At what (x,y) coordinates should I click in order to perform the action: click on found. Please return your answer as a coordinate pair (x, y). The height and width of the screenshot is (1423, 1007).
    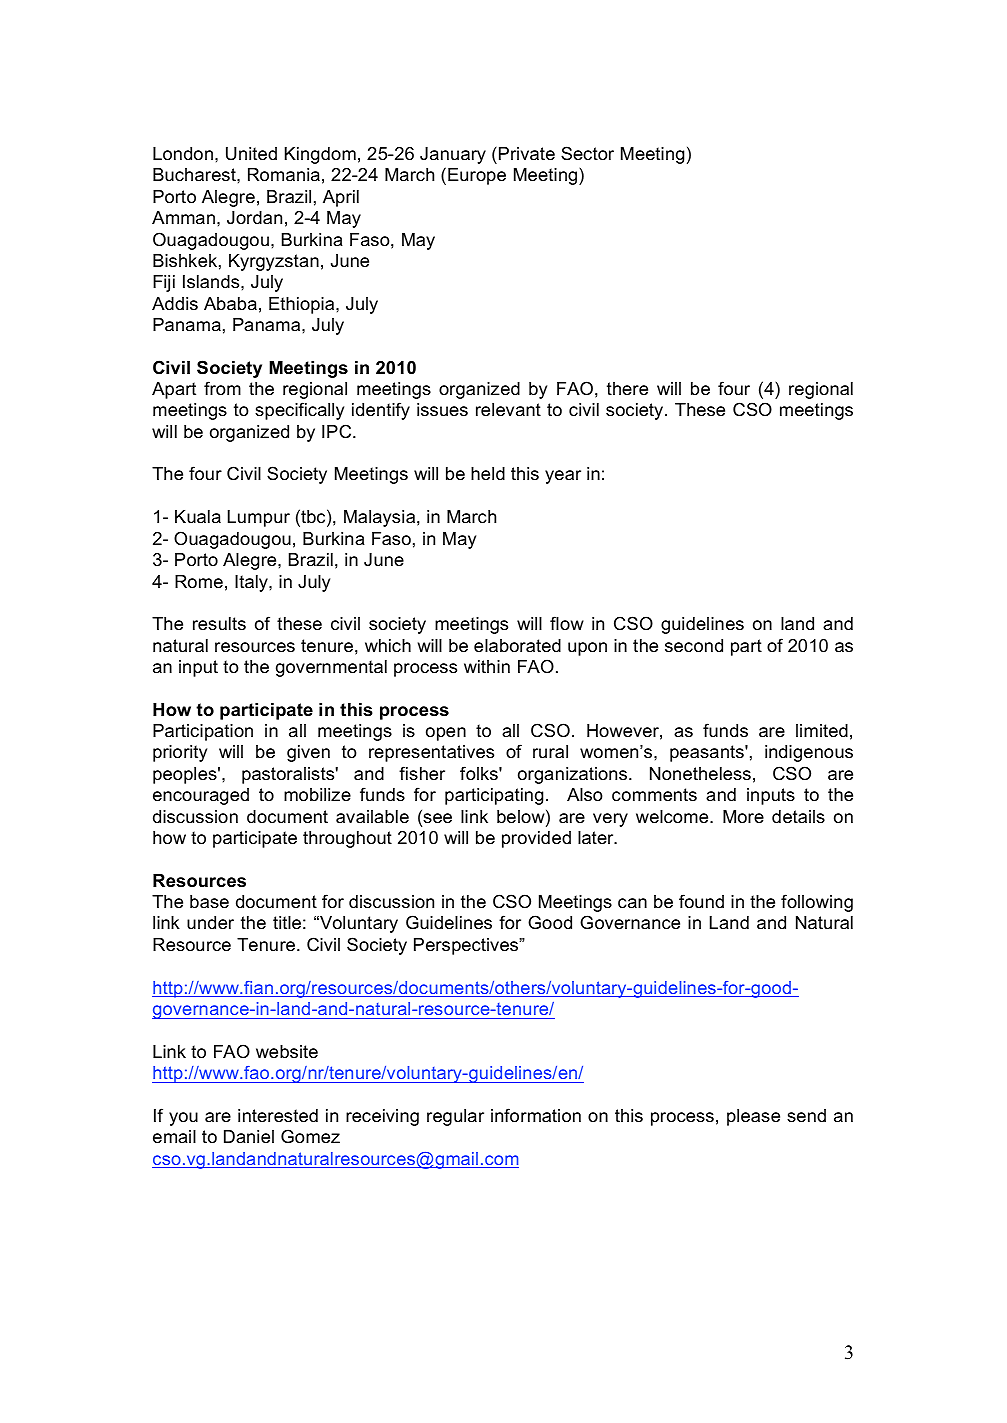
    Looking at the image, I should click on (701, 901).
